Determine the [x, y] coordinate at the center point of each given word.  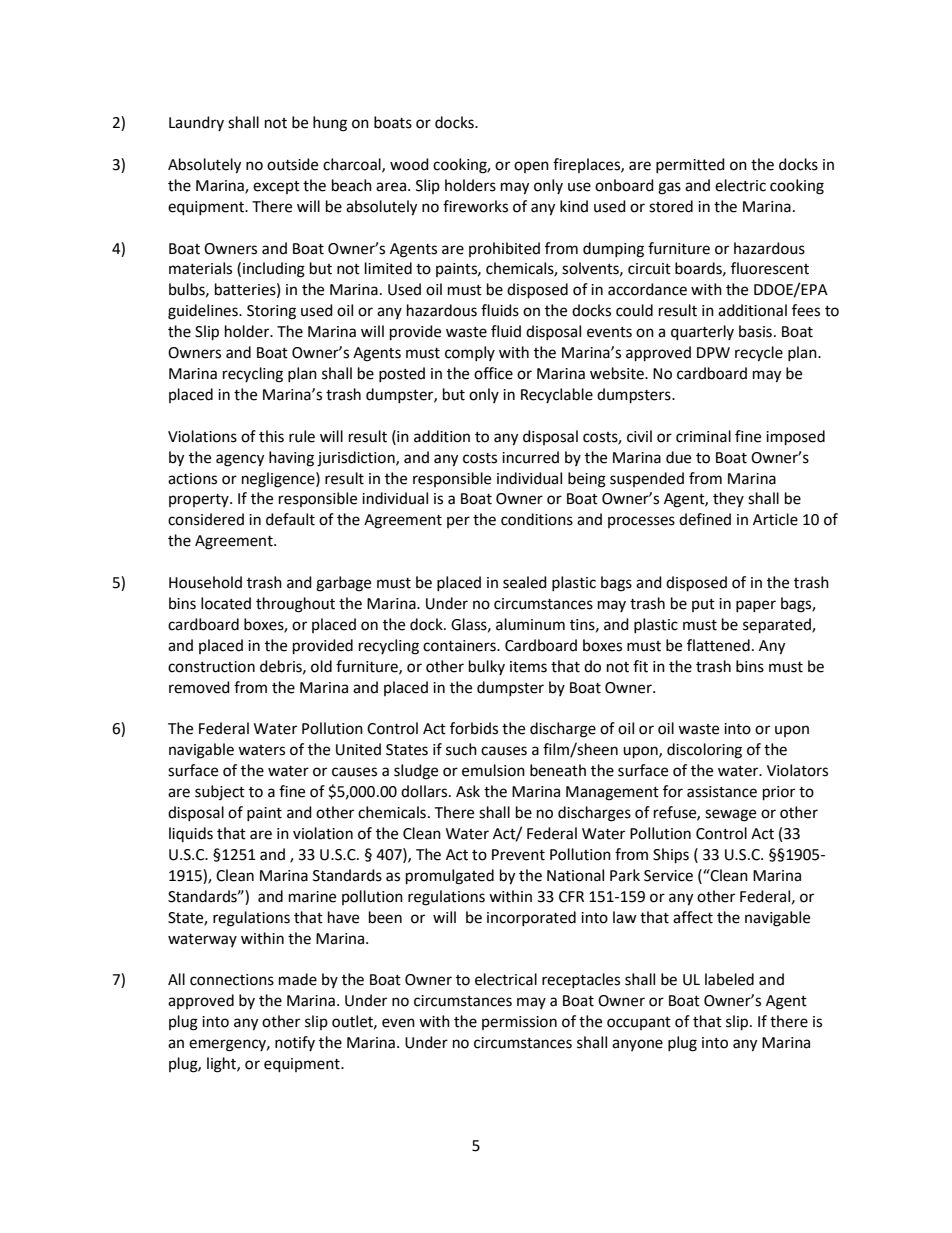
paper [756, 606]
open [531, 167]
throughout [295, 605]
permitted [690, 165]
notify [295, 1043]
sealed [525, 582]
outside [292, 164]
